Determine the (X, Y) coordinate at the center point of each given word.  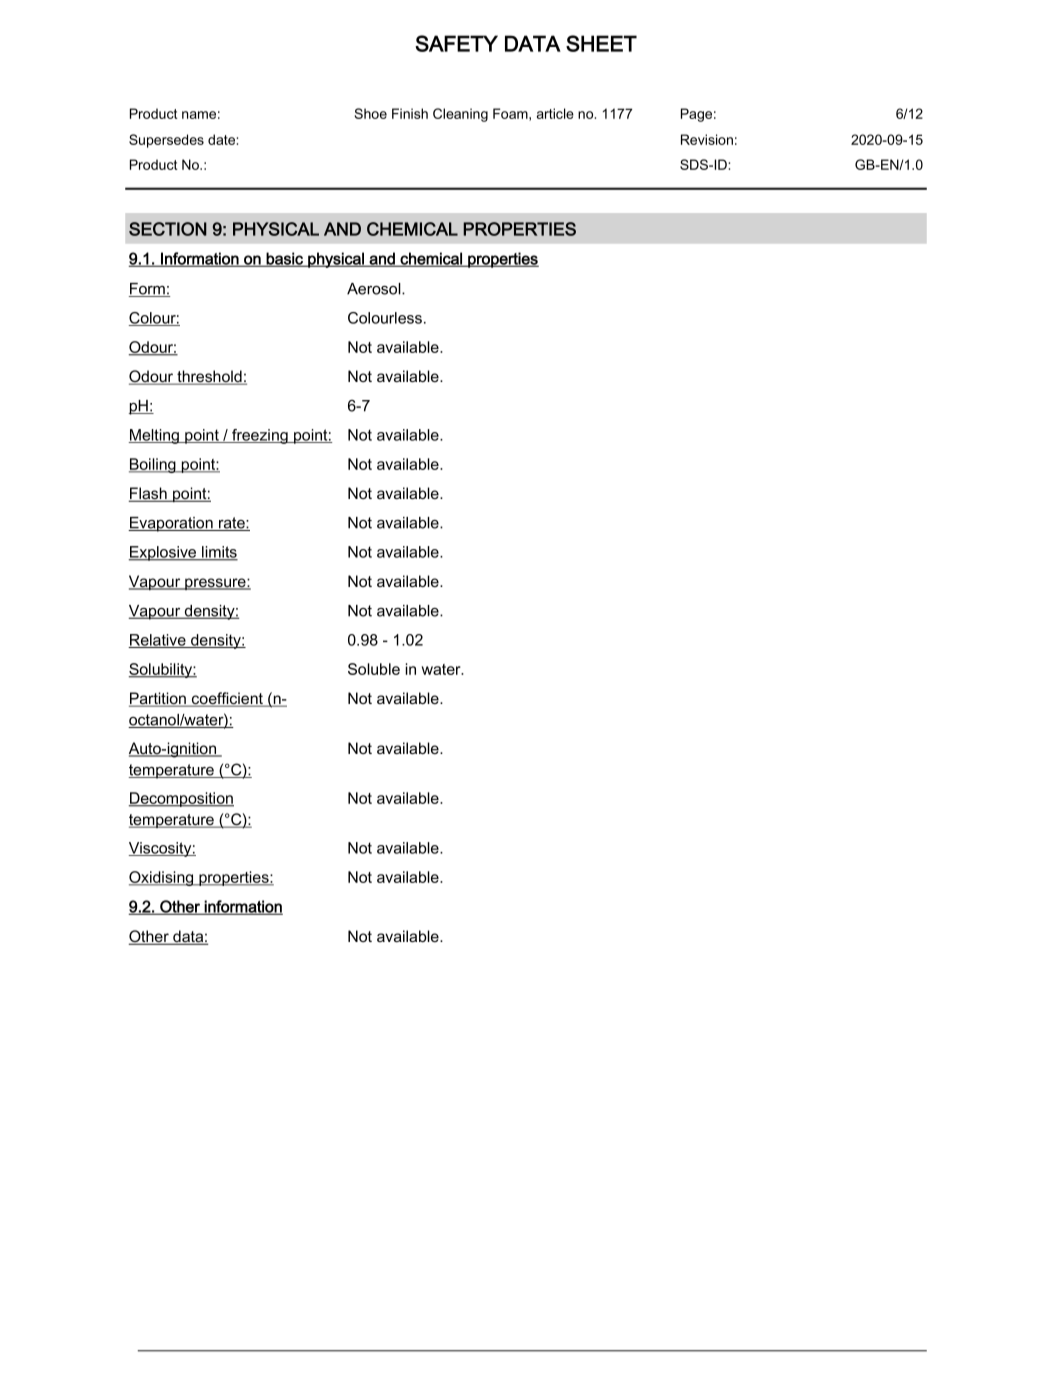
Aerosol (375, 289)
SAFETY (456, 43)
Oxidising (162, 878)
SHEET (601, 43)
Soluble (374, 669)
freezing (260, 436)
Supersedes (166, 141)
